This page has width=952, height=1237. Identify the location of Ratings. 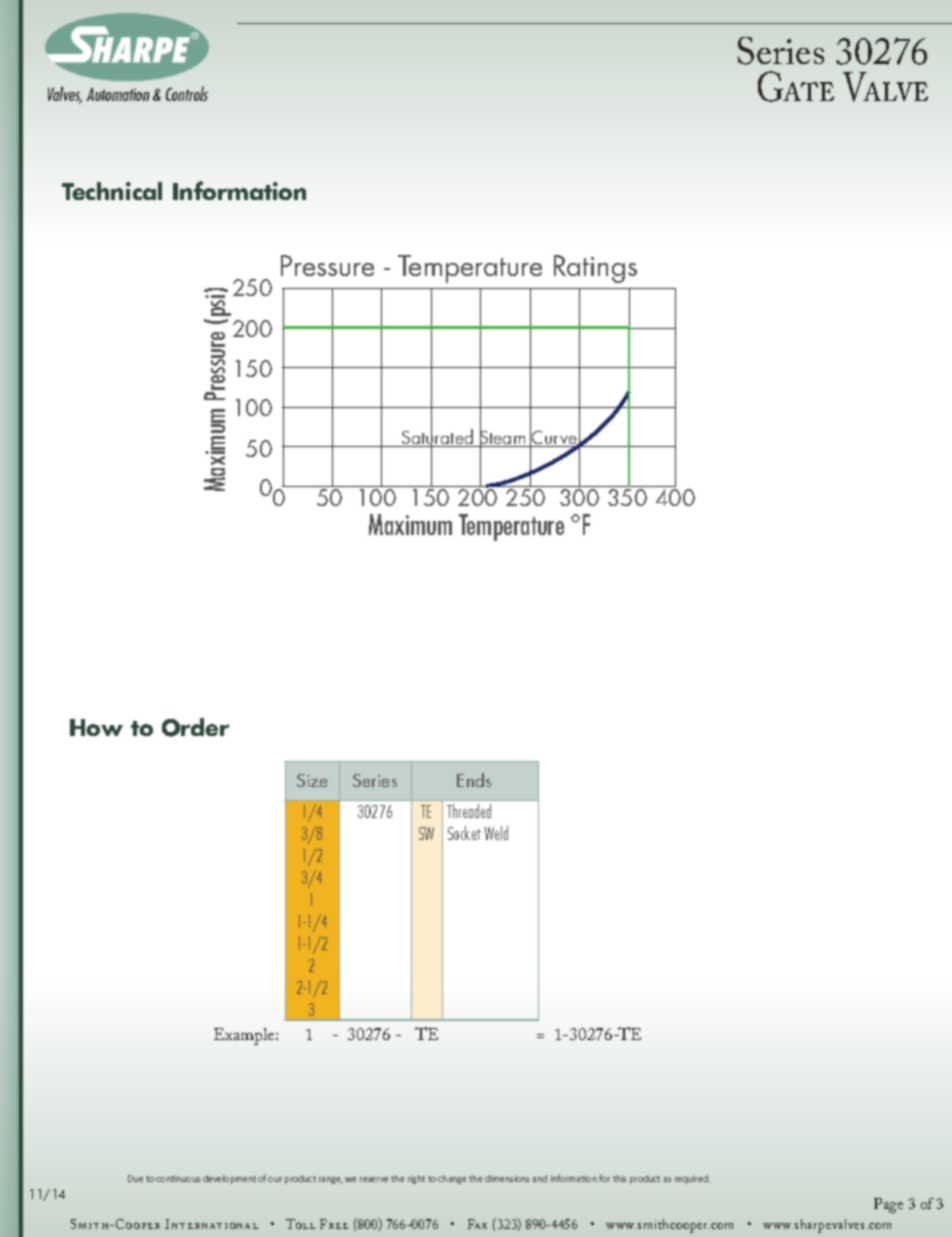
(595, 269).
